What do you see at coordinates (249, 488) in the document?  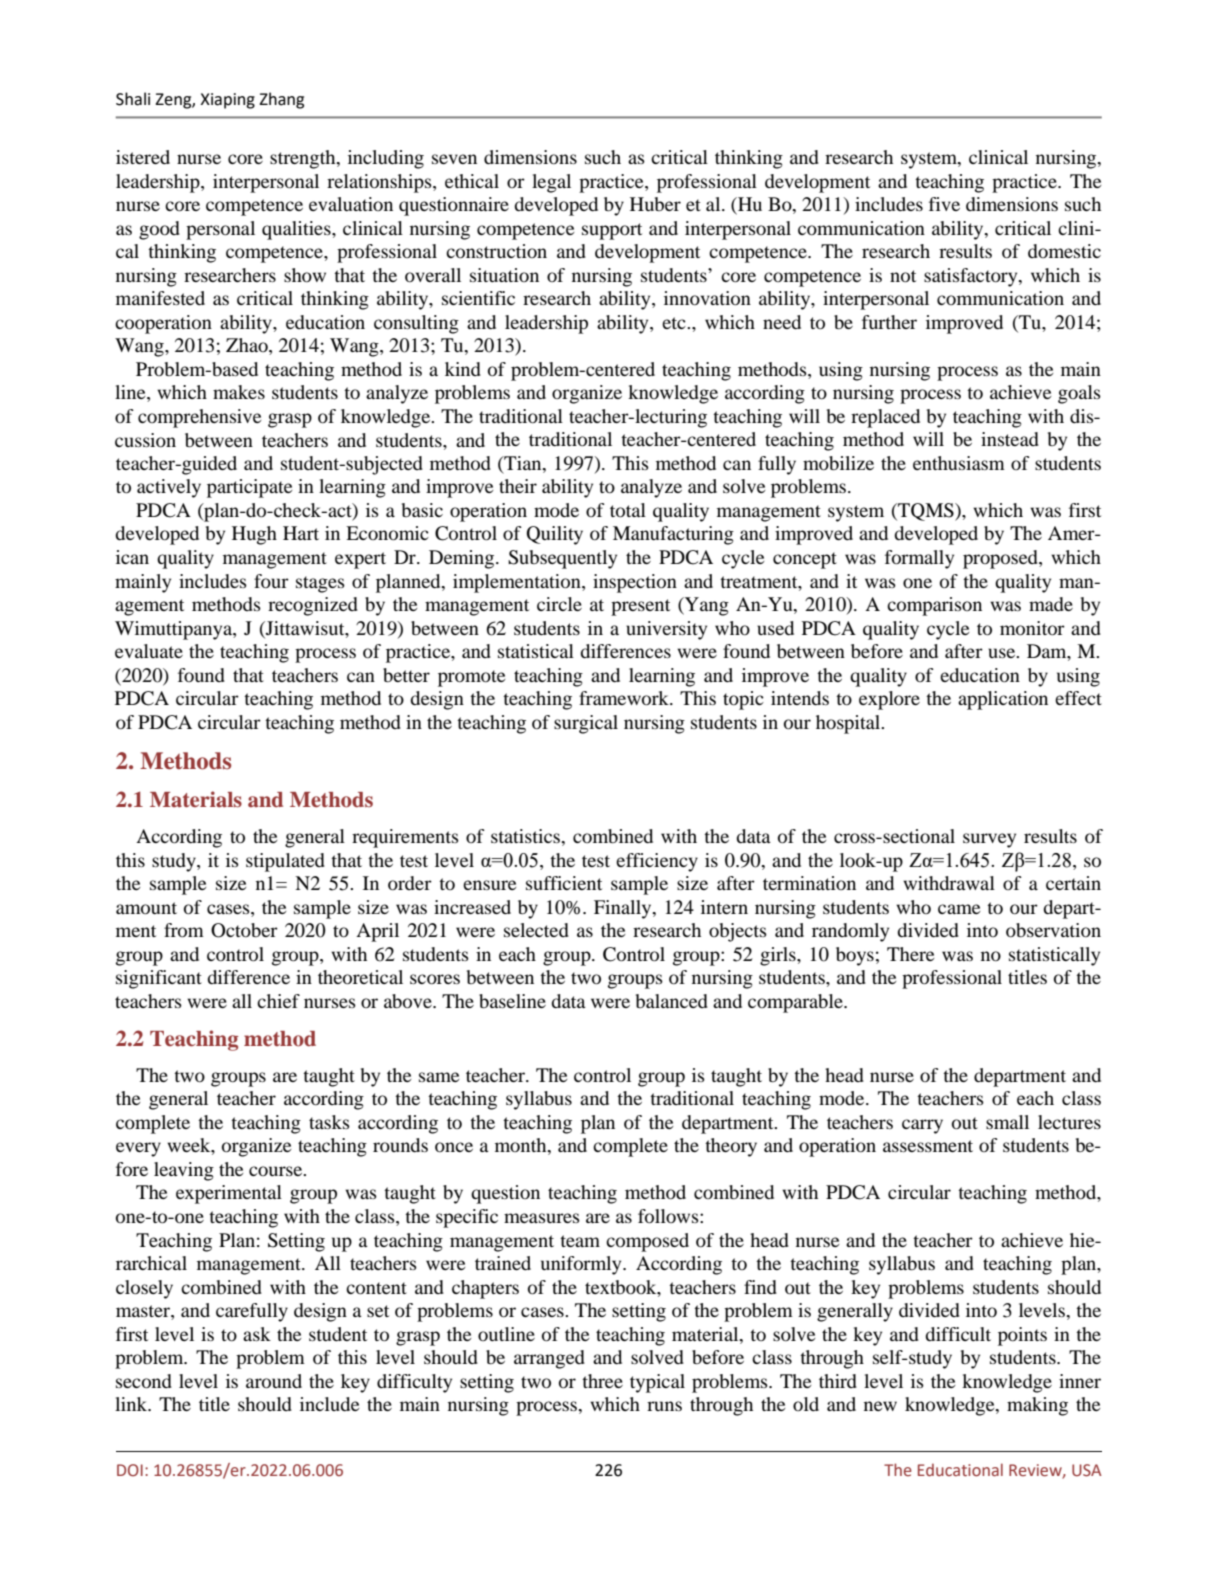 I see `participate` at bounding box center [249, 488].
